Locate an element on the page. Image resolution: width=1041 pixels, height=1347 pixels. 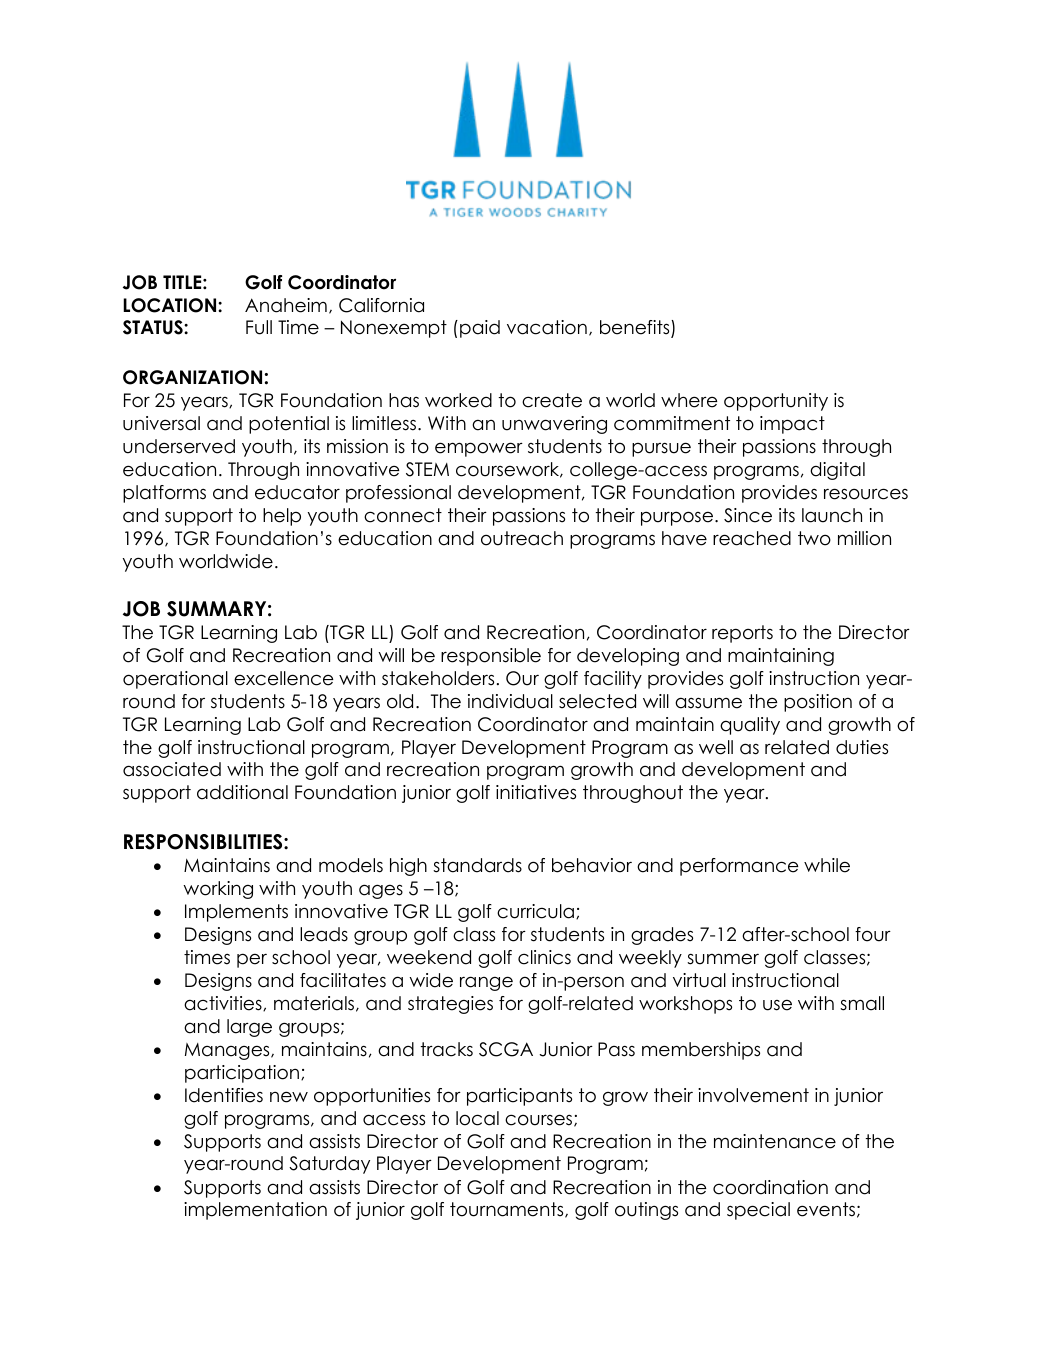
implementation is located at coordinates (255, 1211).
